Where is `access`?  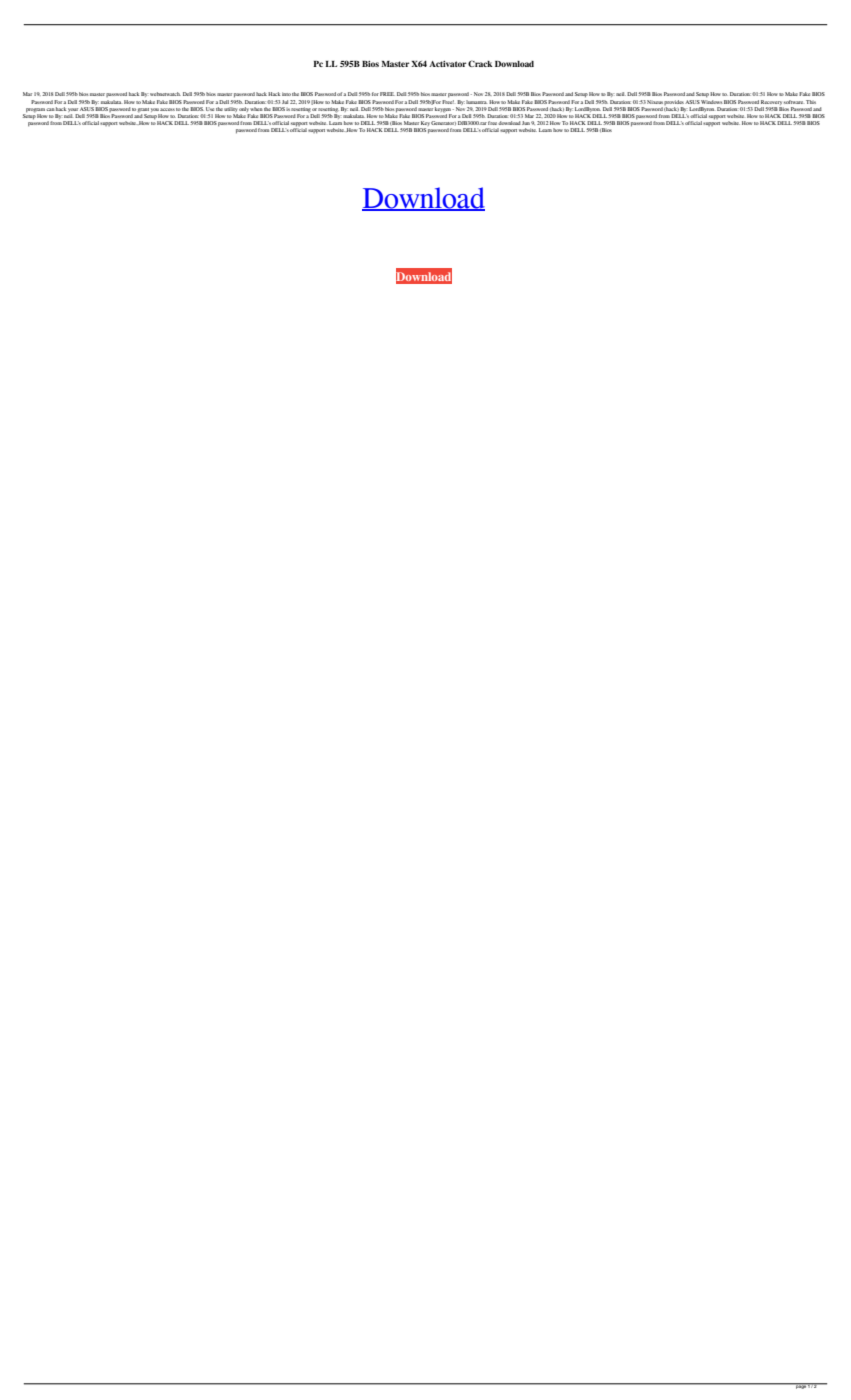 access is located at coordinates (167, 109).
